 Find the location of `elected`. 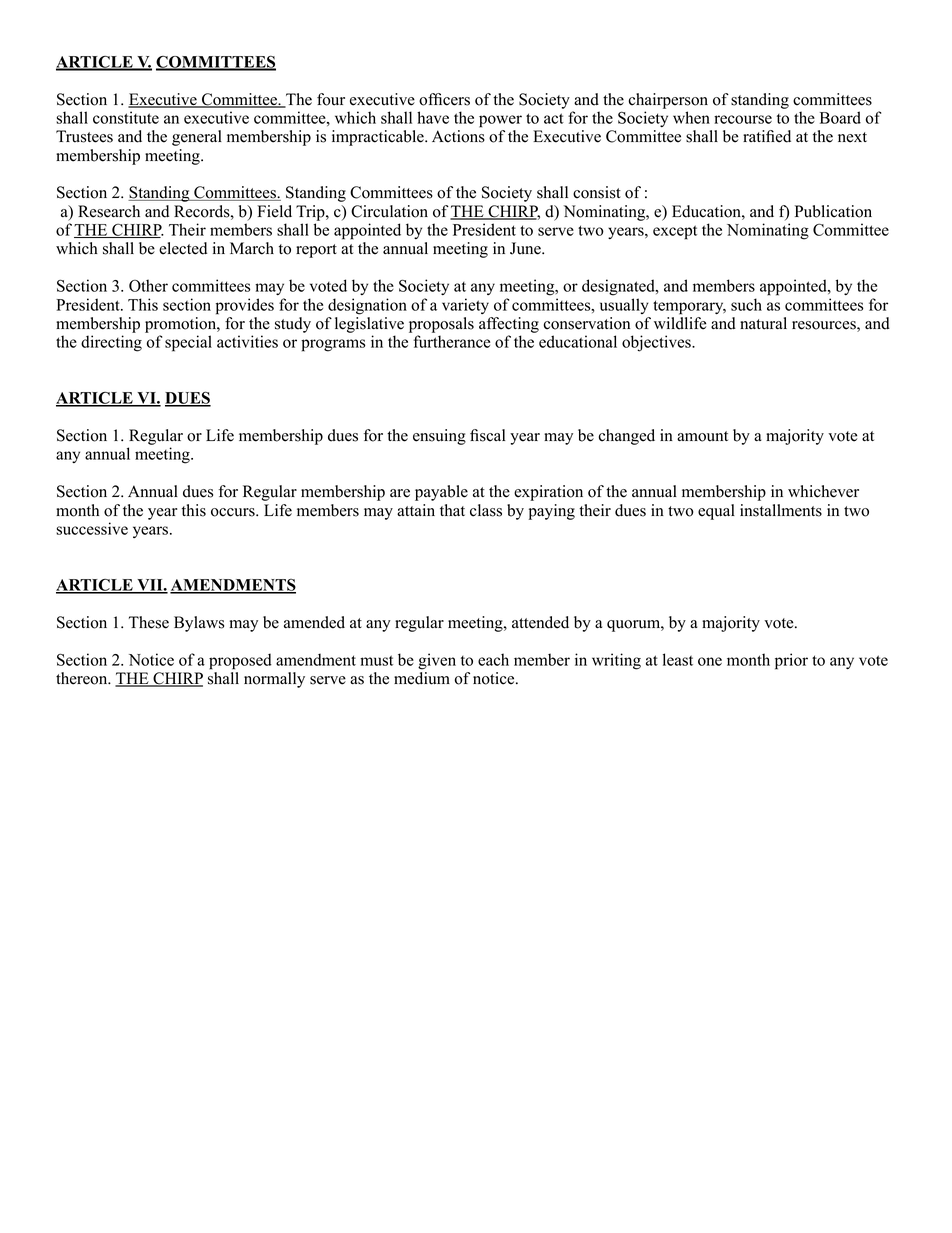

elected is located at coordinates (183, 248).
